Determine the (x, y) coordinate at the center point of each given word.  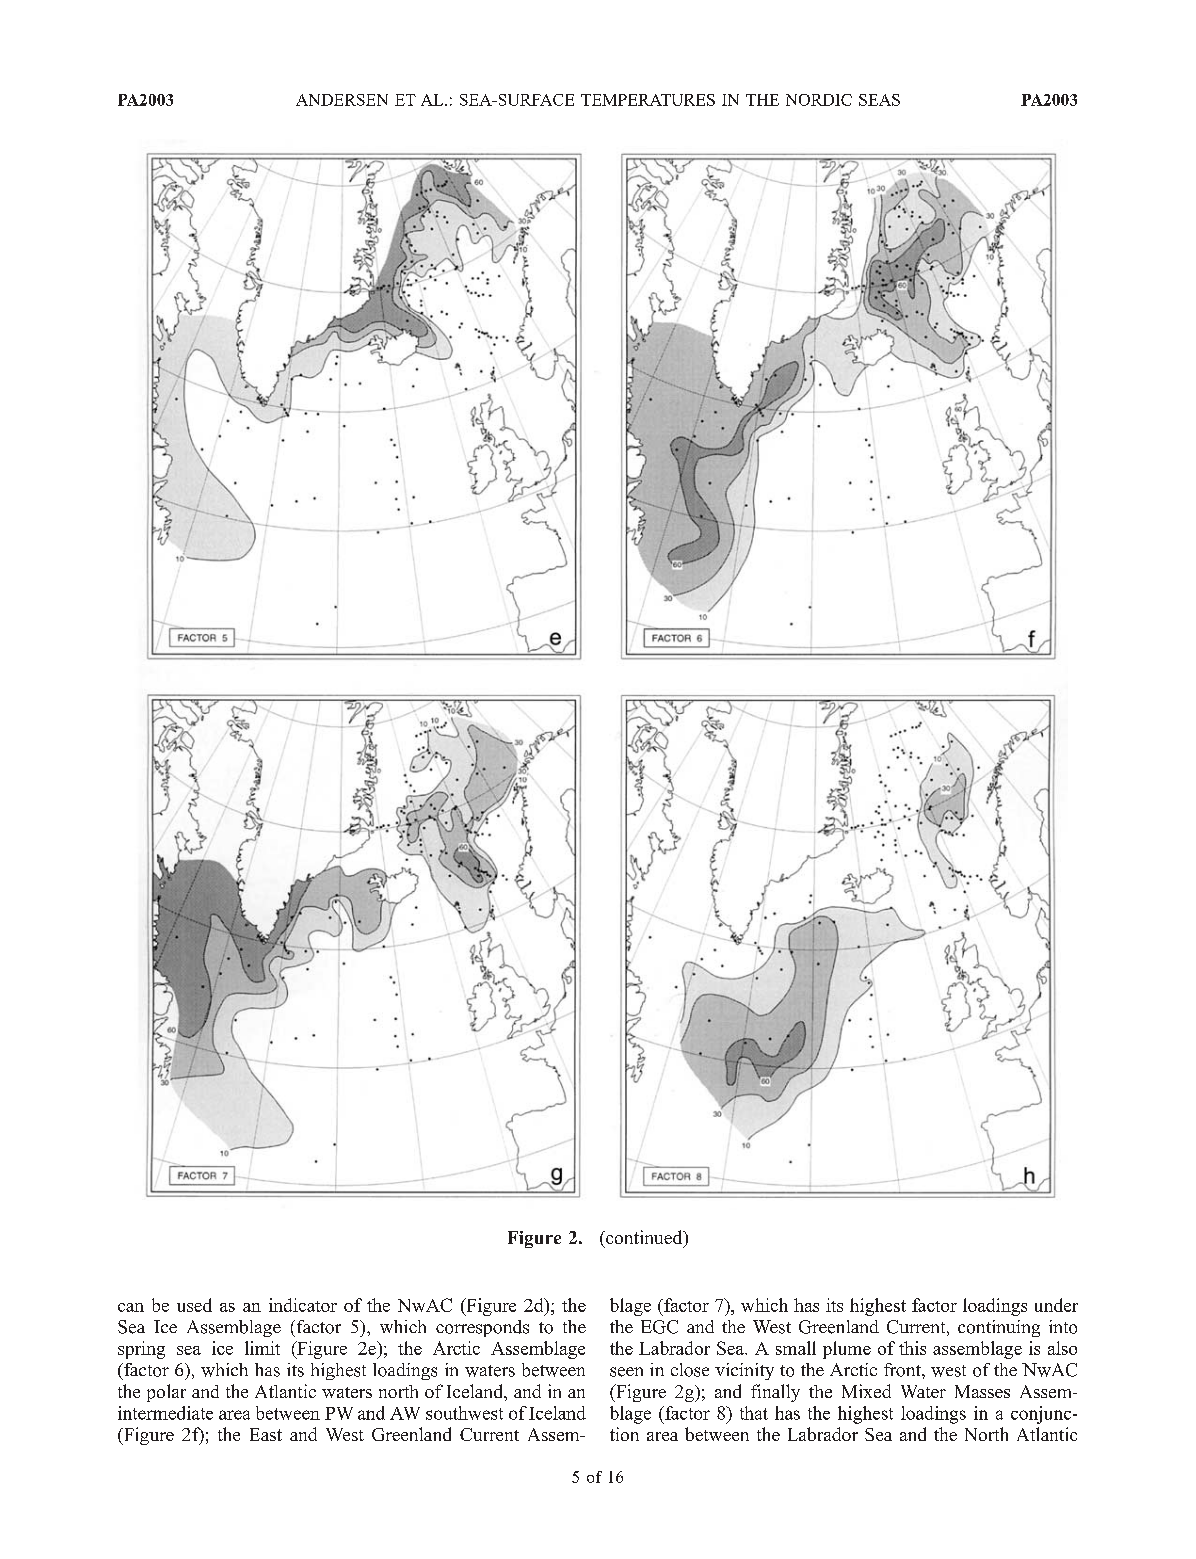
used (194, 1305)
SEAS (879, 100)
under (1056, 1305)
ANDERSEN (342, 100)
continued (644, 1238)
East (266, 1434)
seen (626, 1372)
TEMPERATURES (648, 100)
